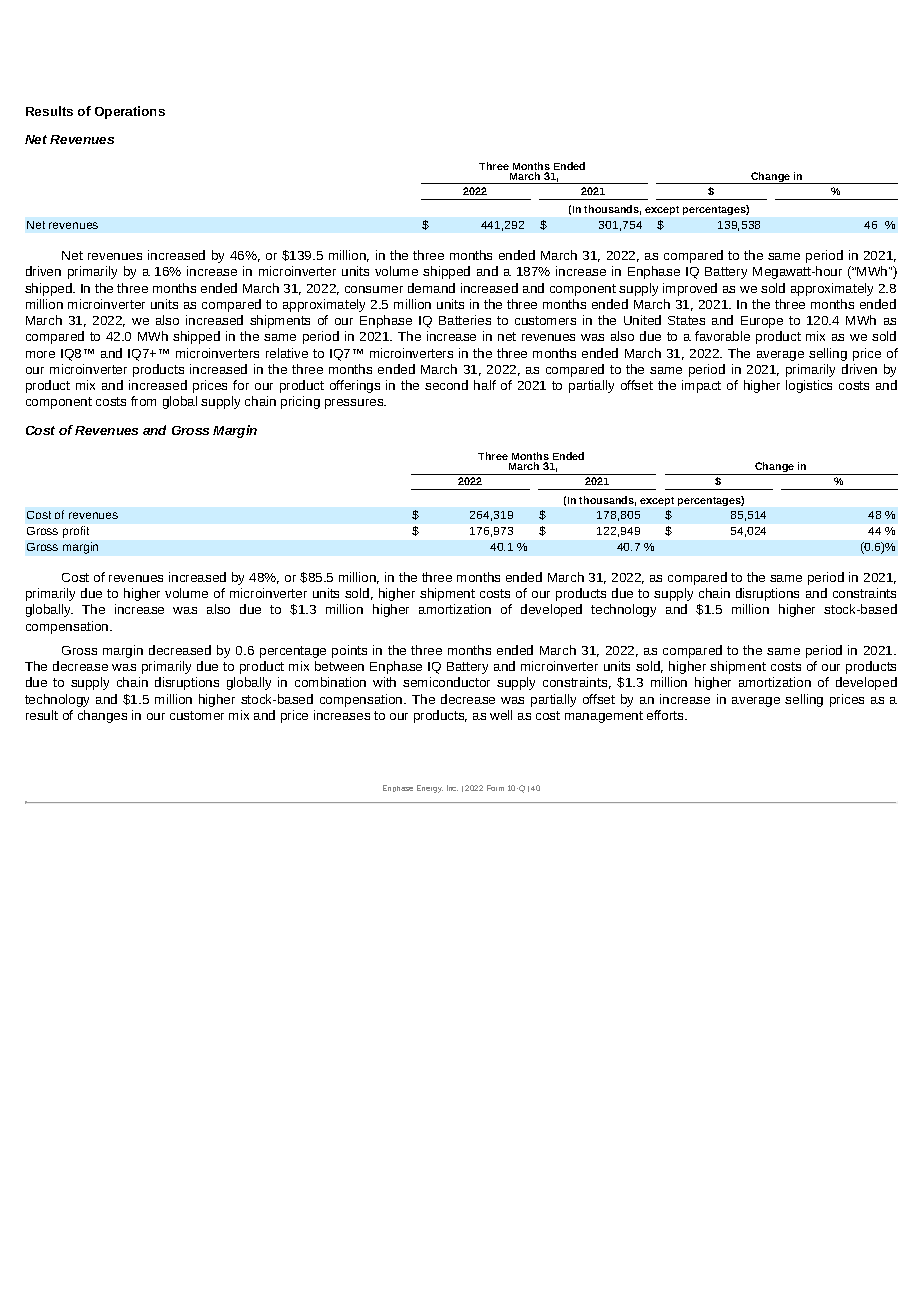 This page has height=1308, width=924. I want to click on pressures, so click(355, 404).
